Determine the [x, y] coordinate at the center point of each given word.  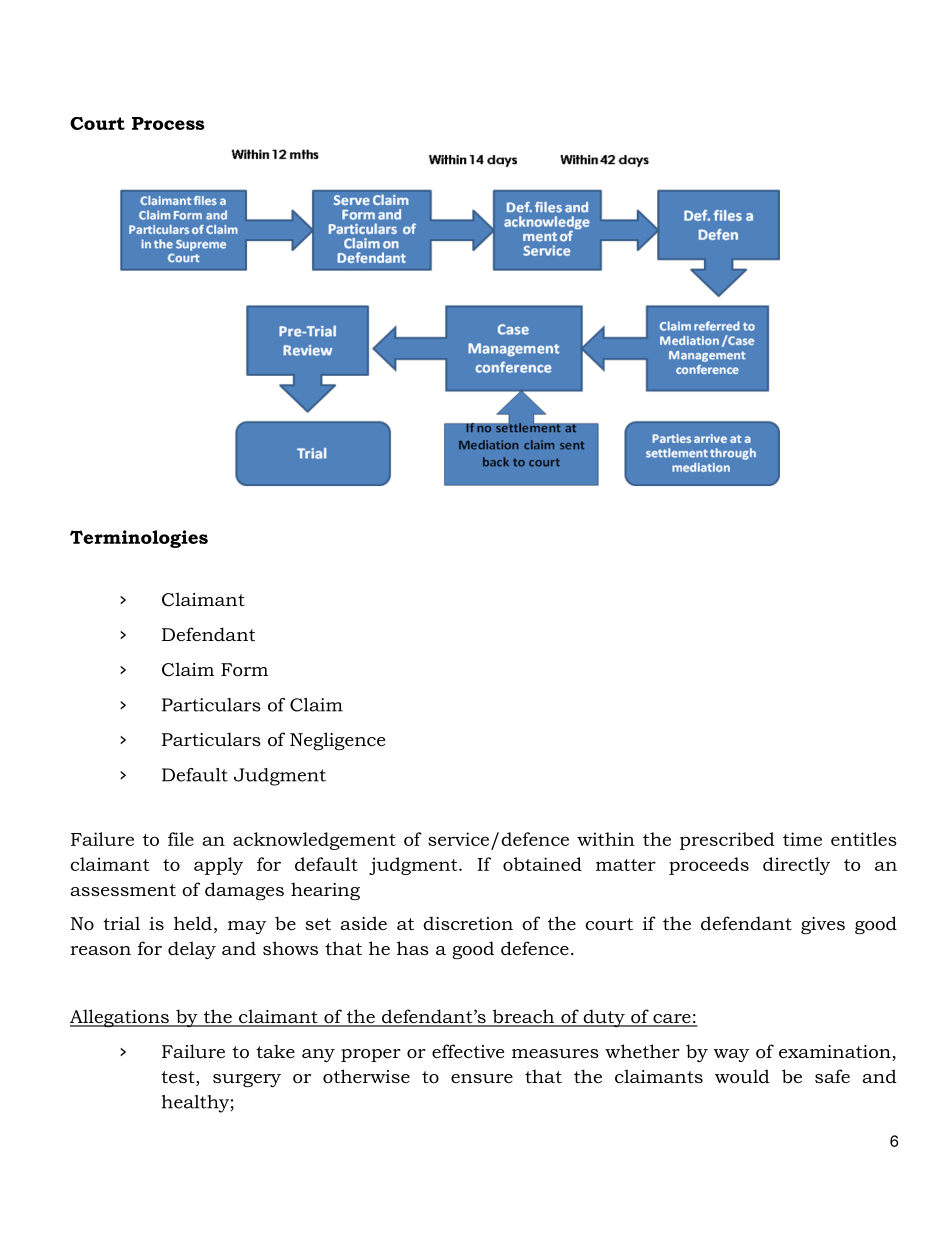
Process [168, 123]
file [181, 839]
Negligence [337, 741]
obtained [542, 864]
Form [244, 670]
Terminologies [139, 539]
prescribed [727, 841]
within [606, 839]
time [802, 839]
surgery [247, 1080]
